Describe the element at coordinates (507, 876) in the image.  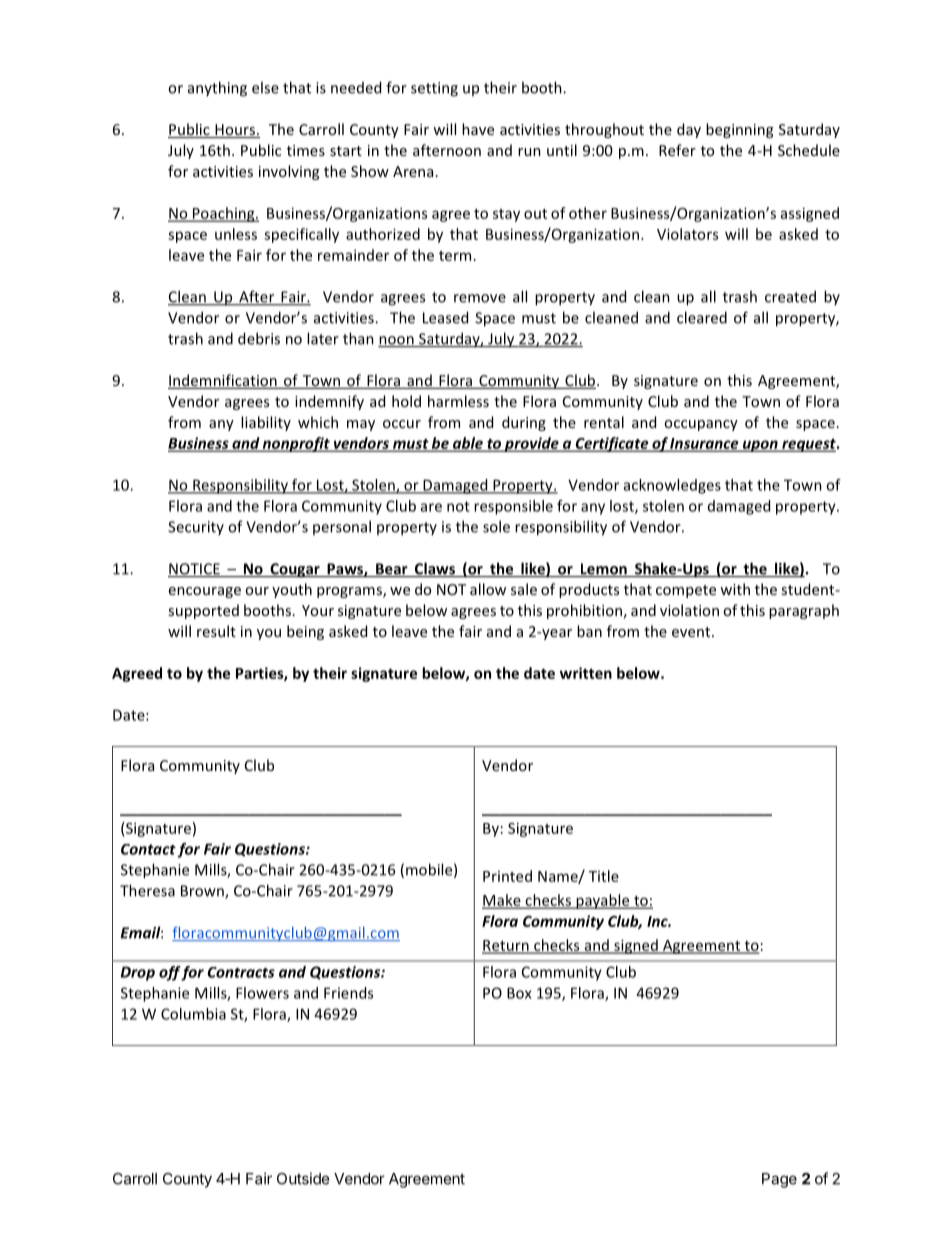
I see `Printed` at that location.
